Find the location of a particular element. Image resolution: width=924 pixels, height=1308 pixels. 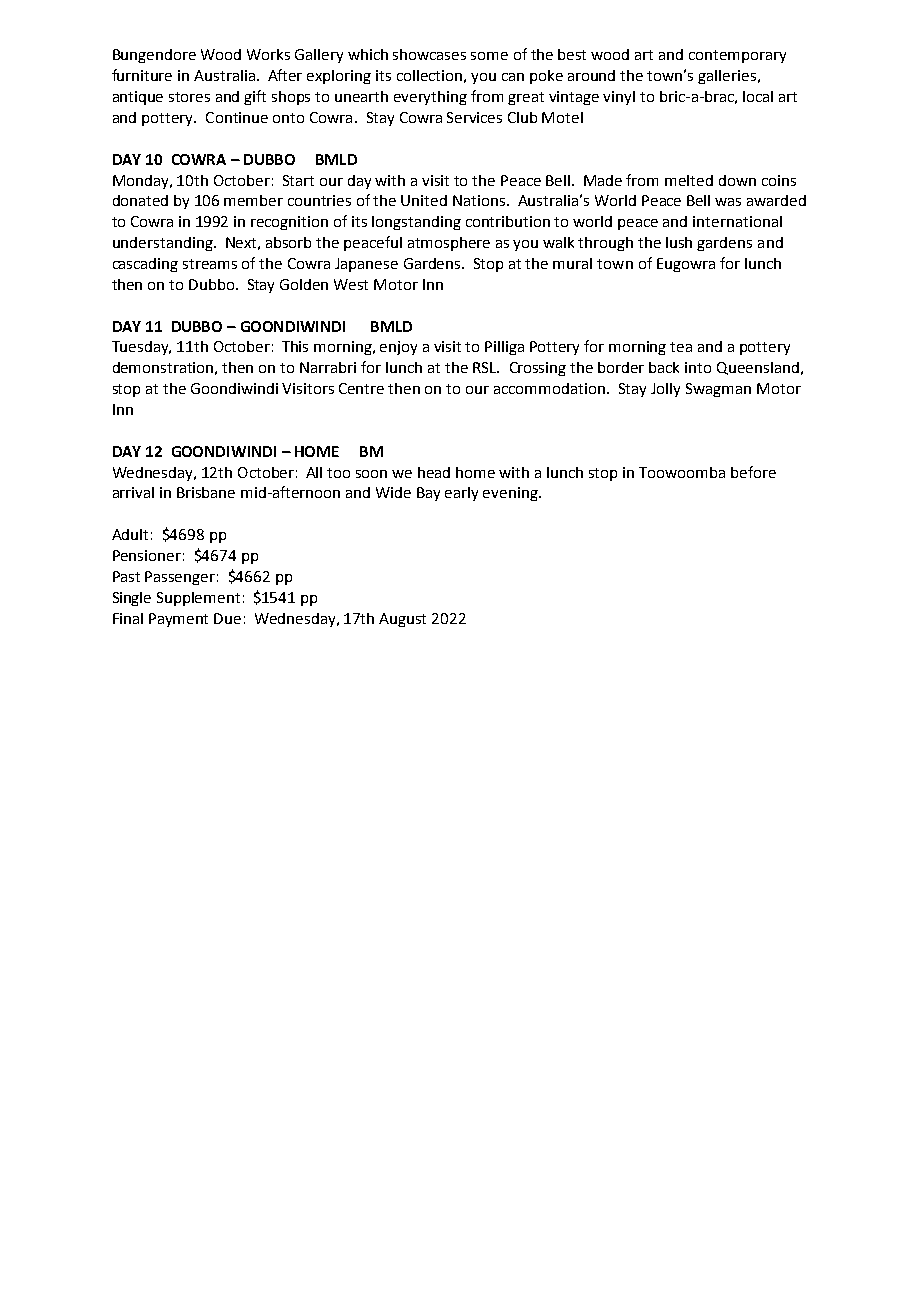

stores is located at coordinates (189, 97).
